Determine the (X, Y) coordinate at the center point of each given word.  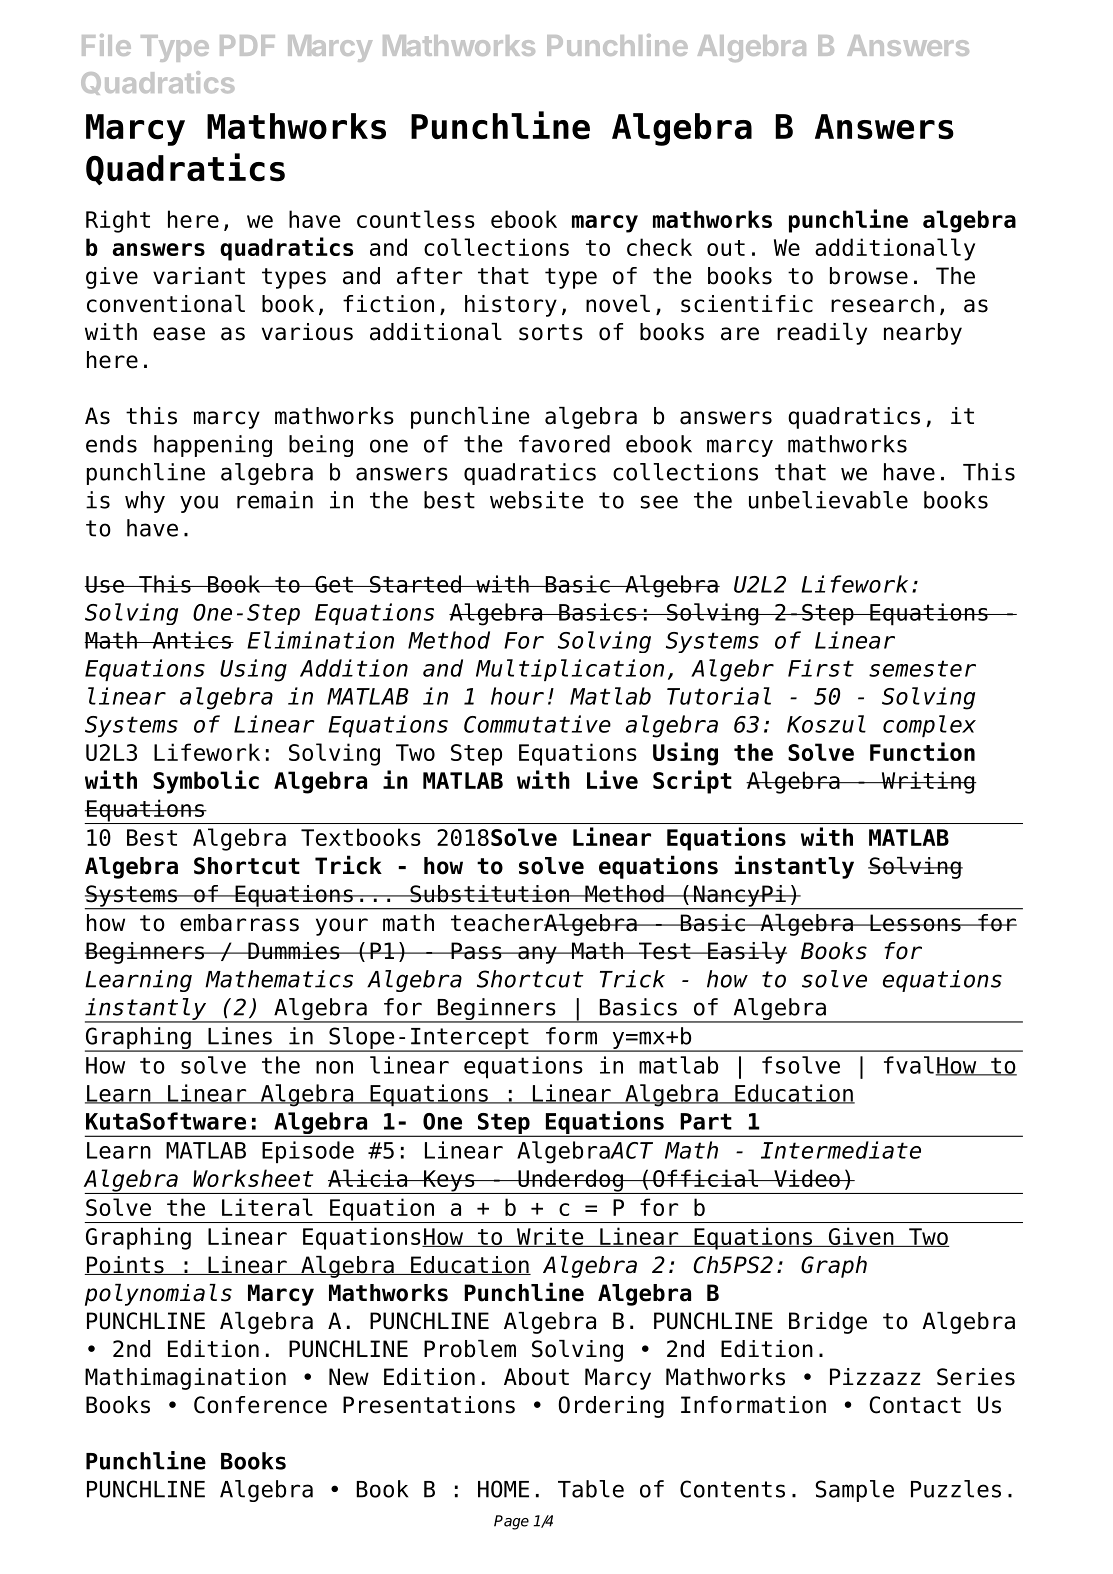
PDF (247, 45)
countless (416, 219)
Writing (928, 782)
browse (869, 276)
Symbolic (206, 782)
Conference (260, 1405)
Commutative (537, 724)
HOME (503, 1489)
